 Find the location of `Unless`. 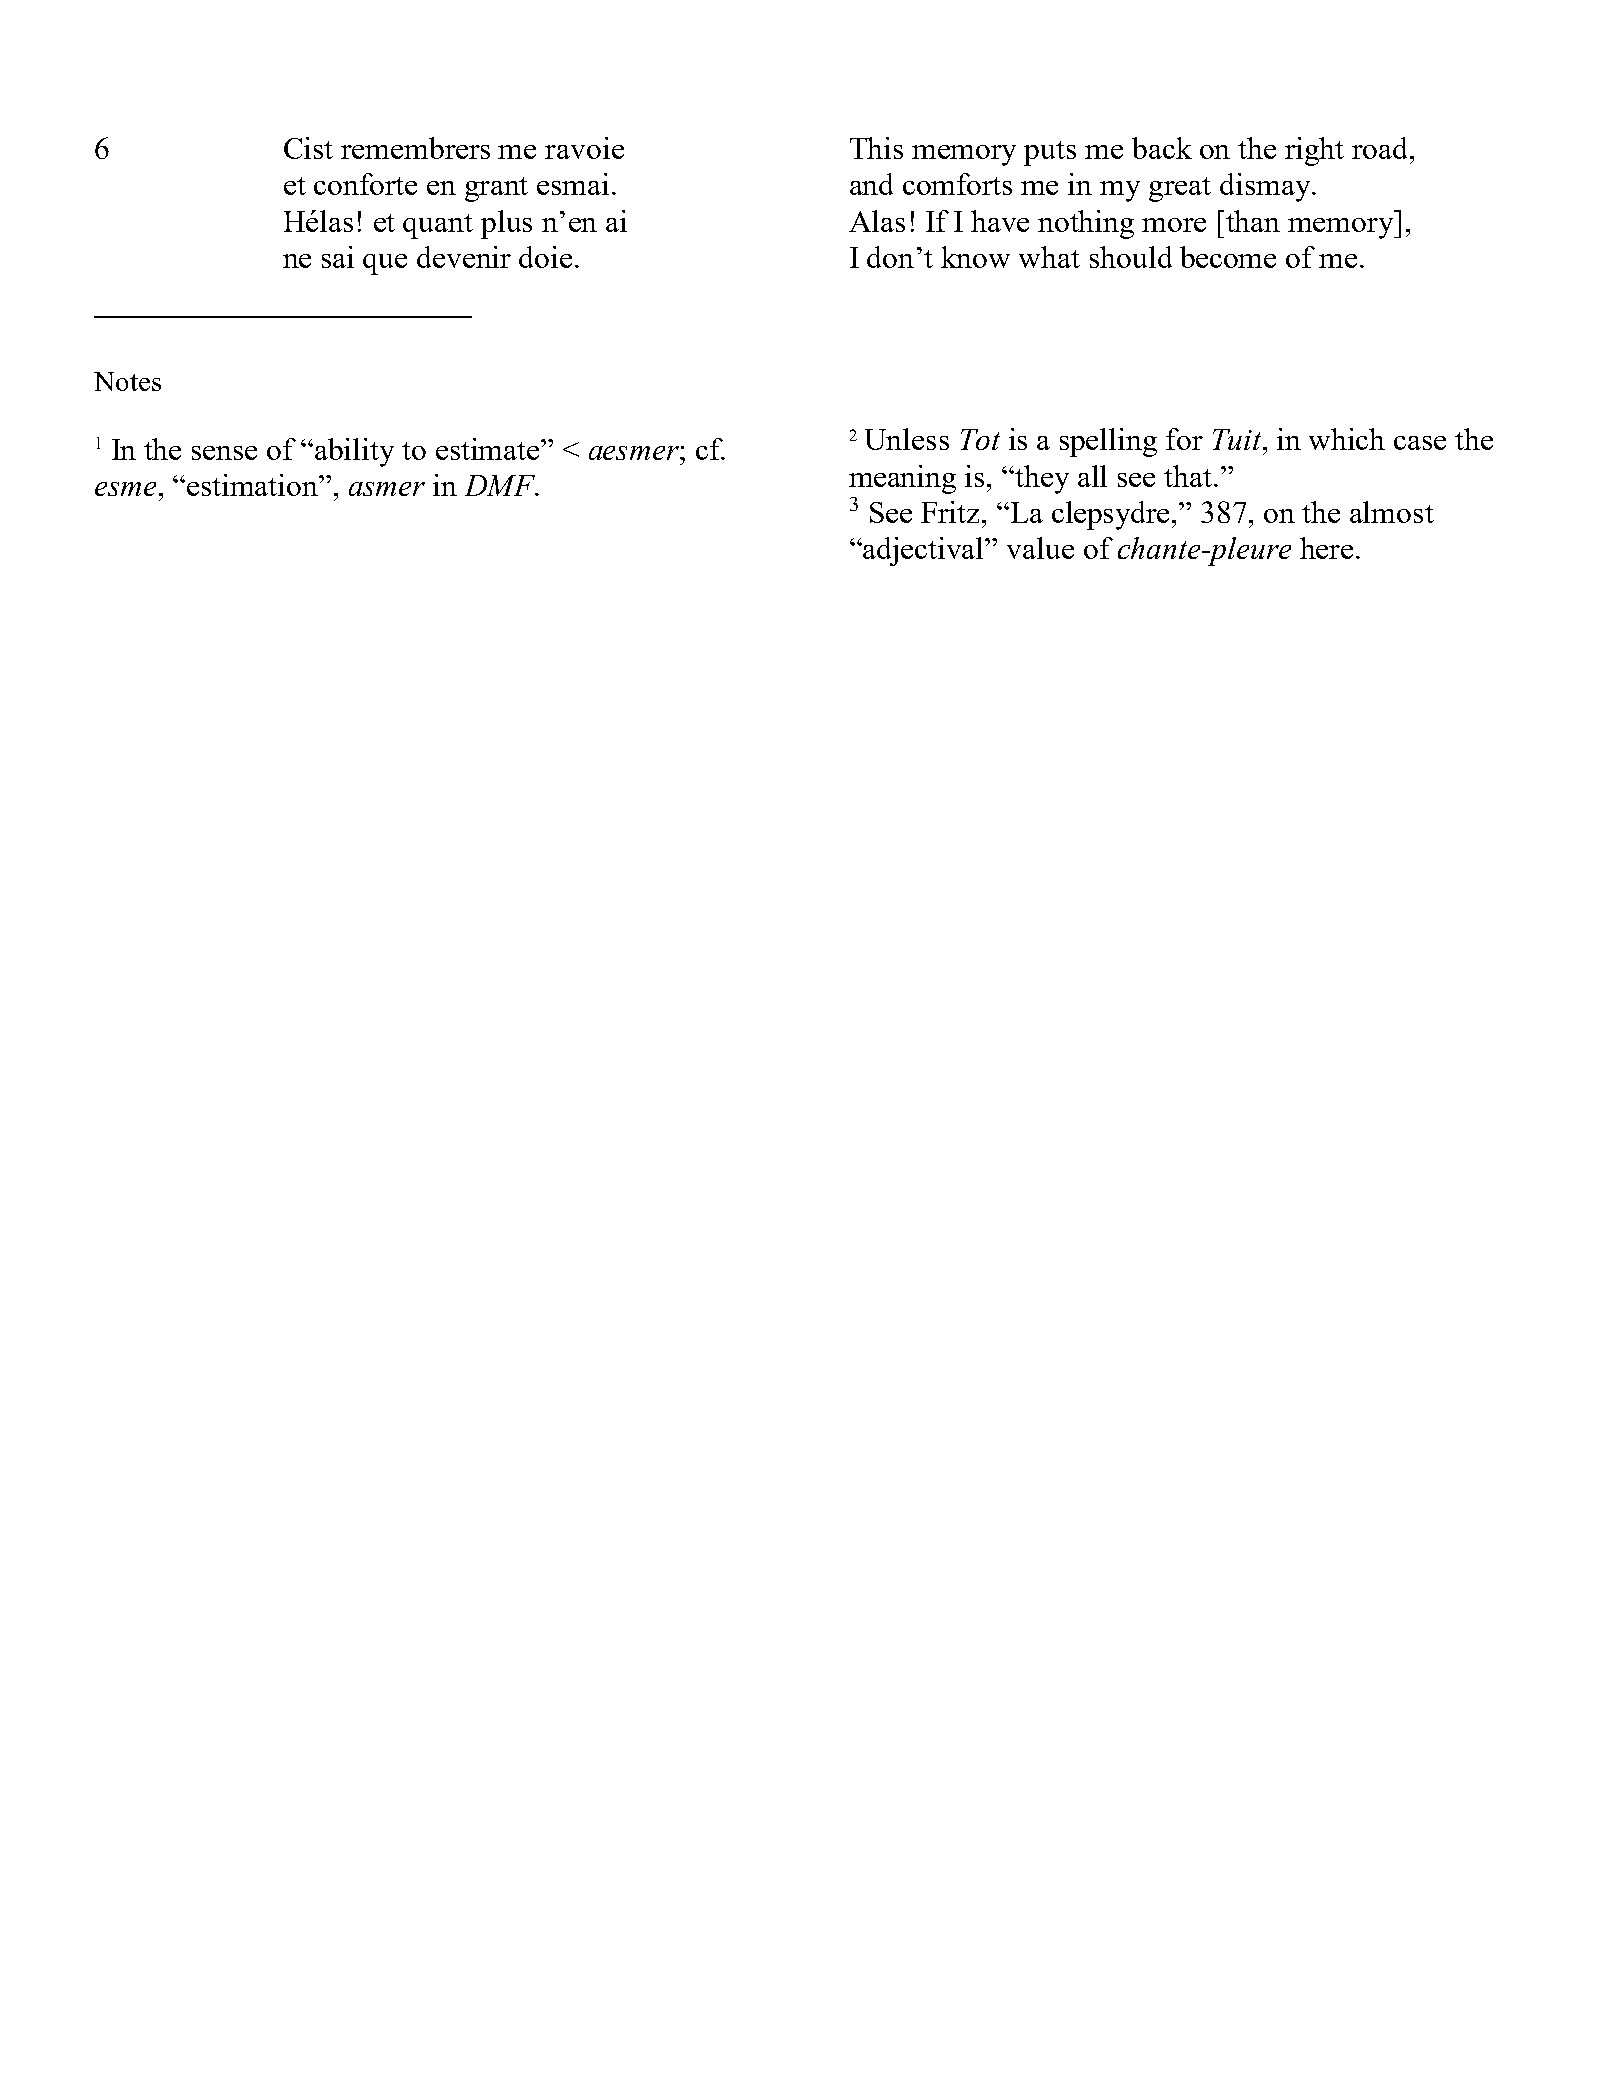

Unless is located at coordinates (907, 439).
